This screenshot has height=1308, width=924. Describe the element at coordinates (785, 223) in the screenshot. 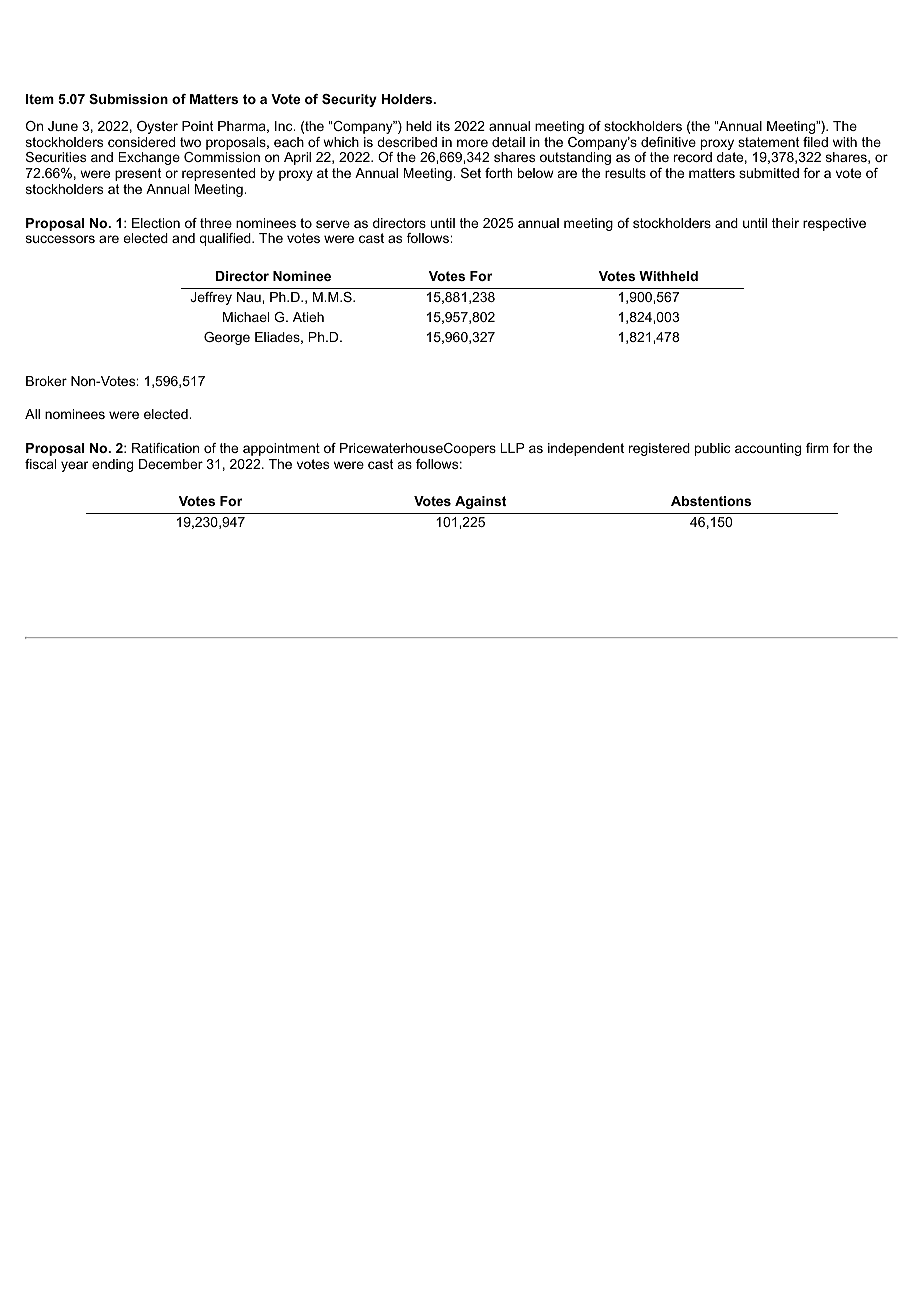

I see `their` at that location.
